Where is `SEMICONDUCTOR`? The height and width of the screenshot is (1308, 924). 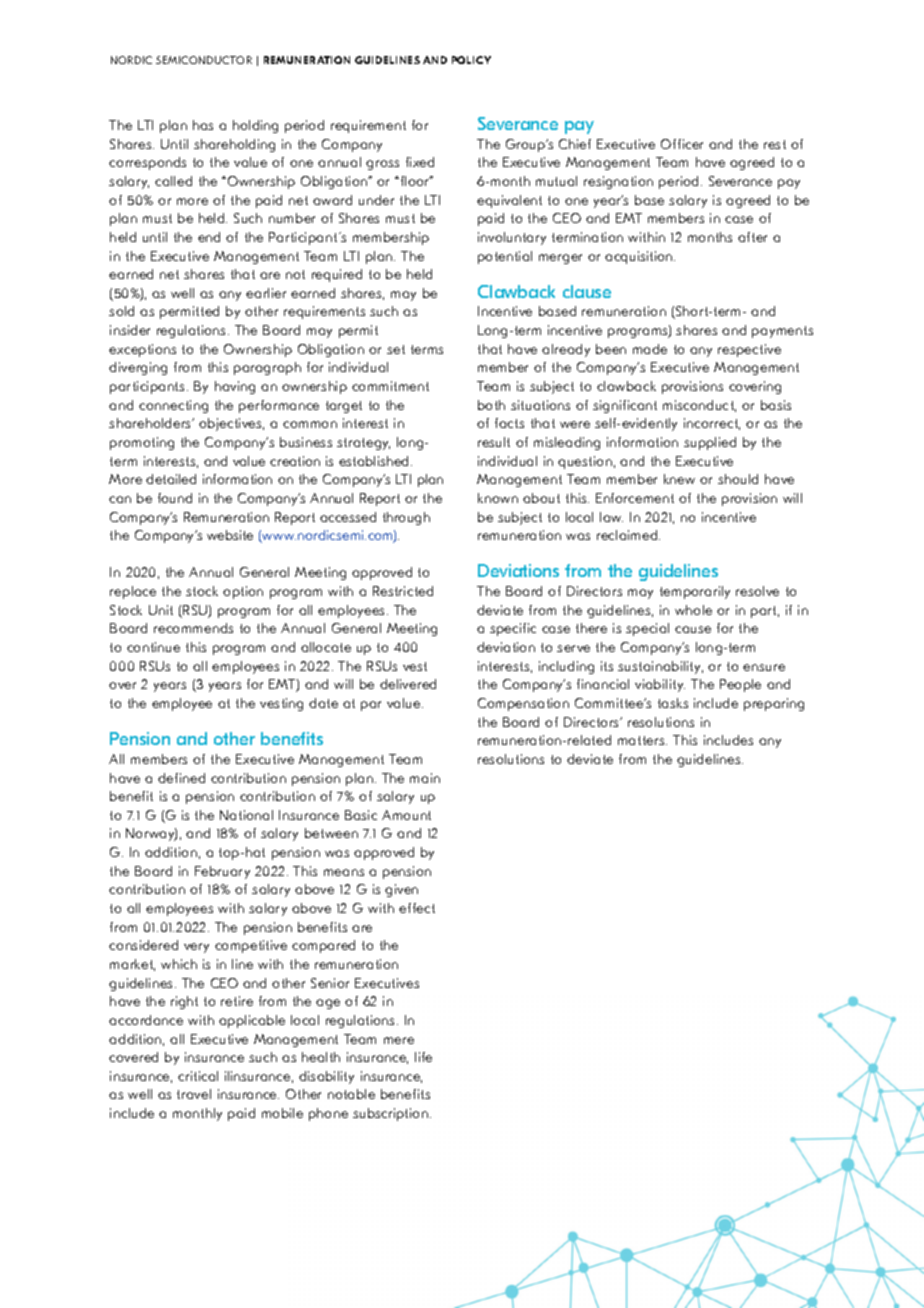 SEMICONDUCTOR is located at coordinates (204, 60).
